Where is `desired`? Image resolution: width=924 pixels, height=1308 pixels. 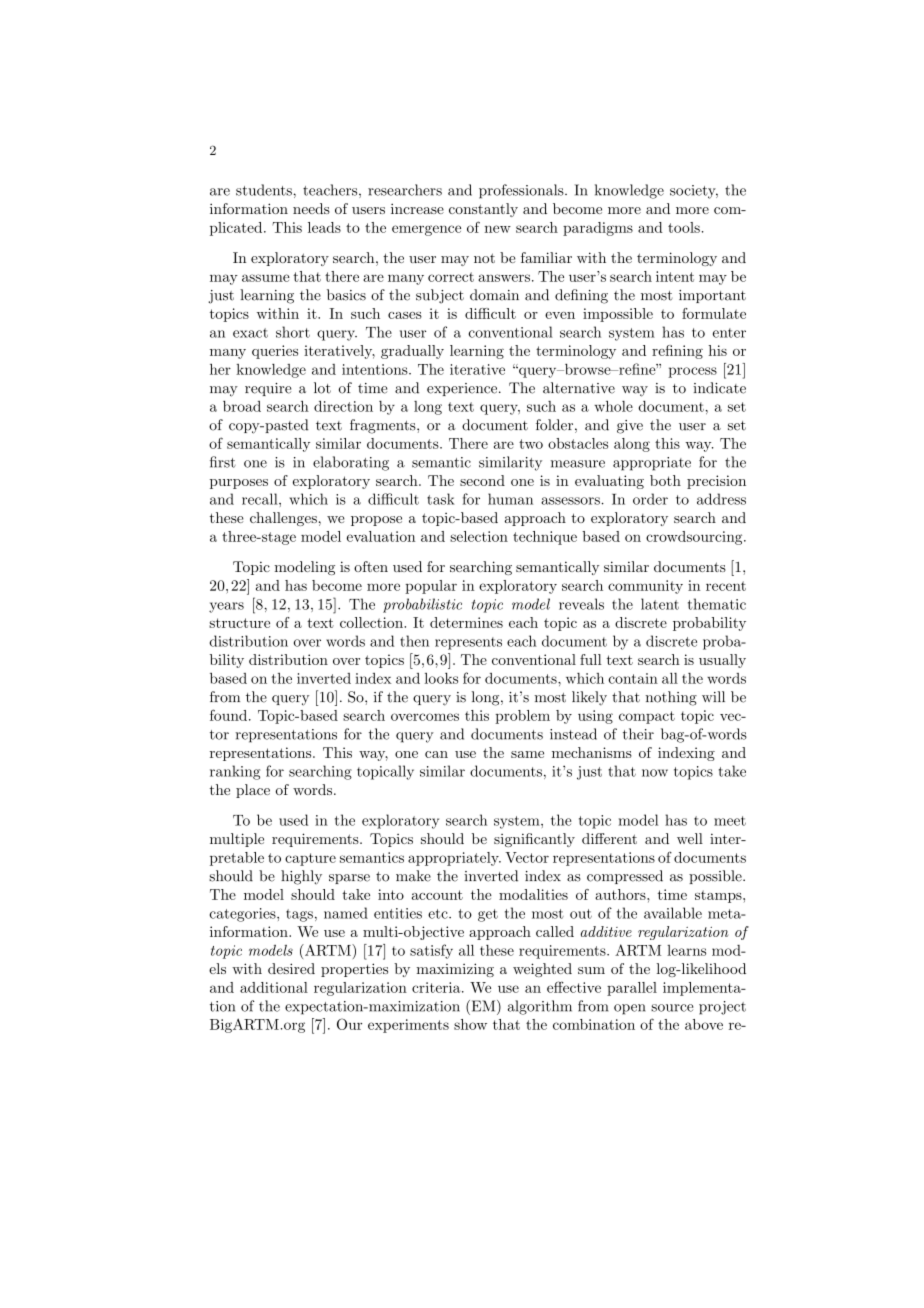 desired is located at coordinates (291, 968).
